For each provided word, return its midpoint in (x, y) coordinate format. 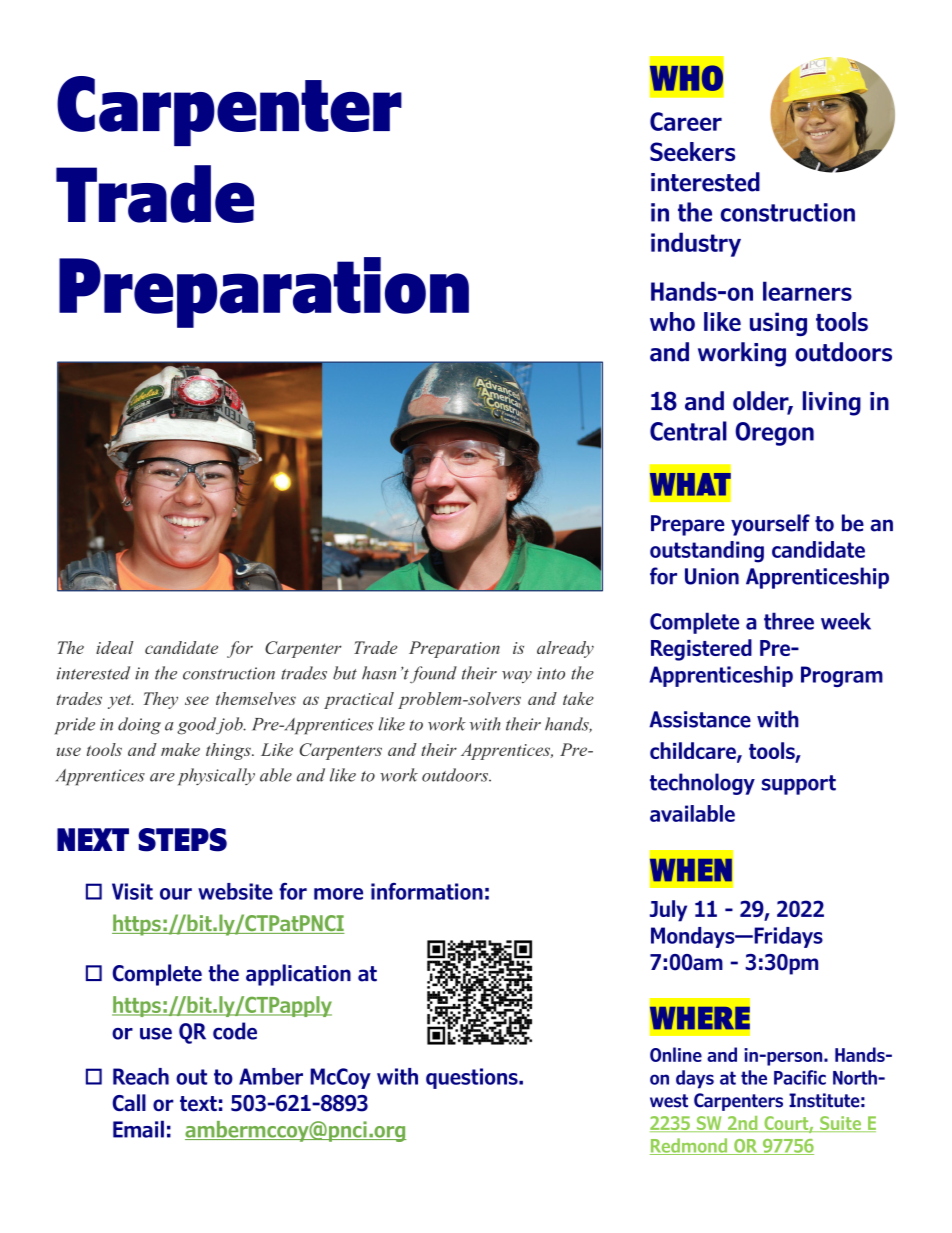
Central (688, 431)
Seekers (692, 151)
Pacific (800, 1077)
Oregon (774, 434)
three (789, 621)
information (427, 891)
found (433, 675)
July (668, 911)
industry (696, 244)
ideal (115, 647)
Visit (132, 891)
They (161, 700)
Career (686, 121)
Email (138, 1129)
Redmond (690, 1146)
